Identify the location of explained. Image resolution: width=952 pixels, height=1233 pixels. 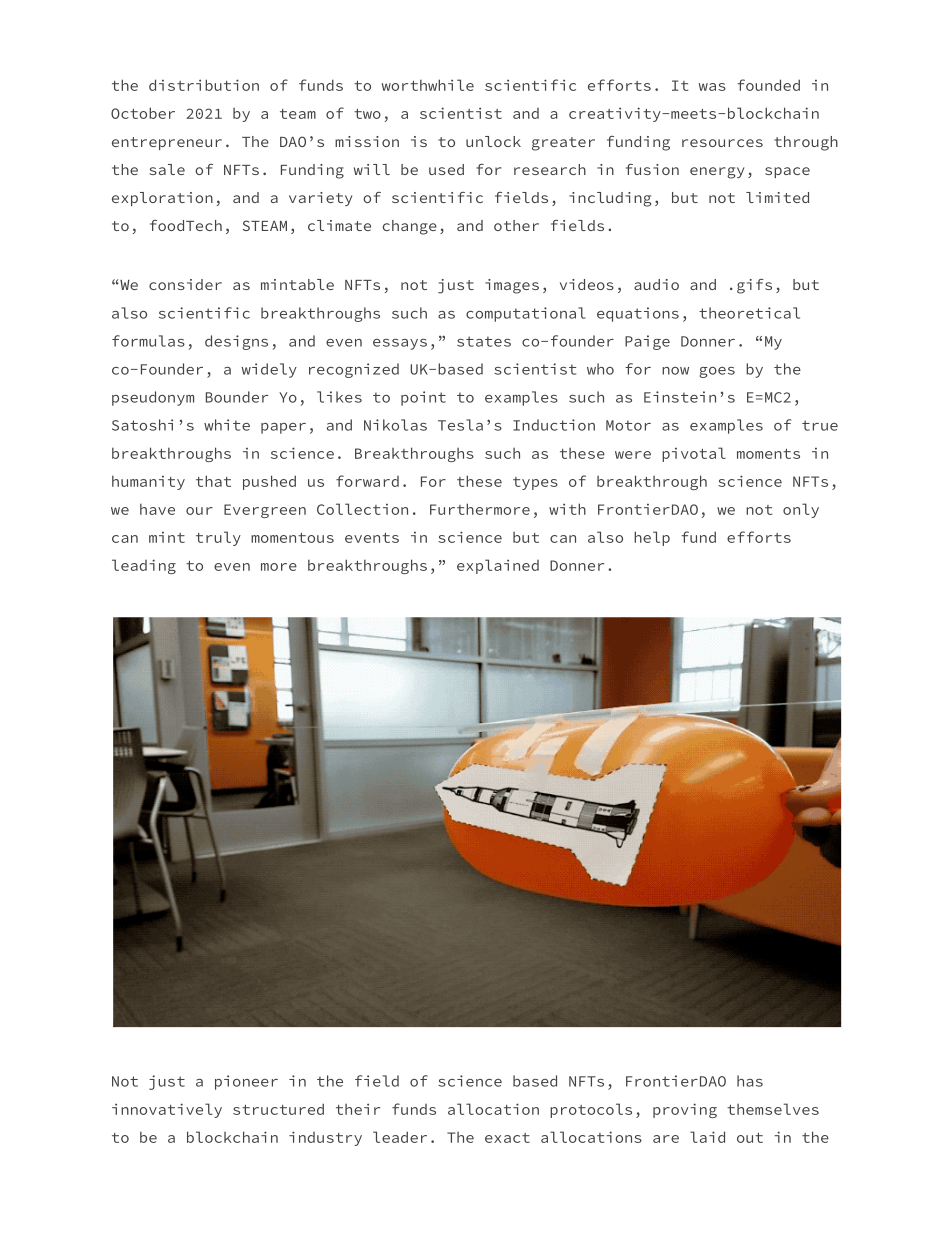
(498, 566).
